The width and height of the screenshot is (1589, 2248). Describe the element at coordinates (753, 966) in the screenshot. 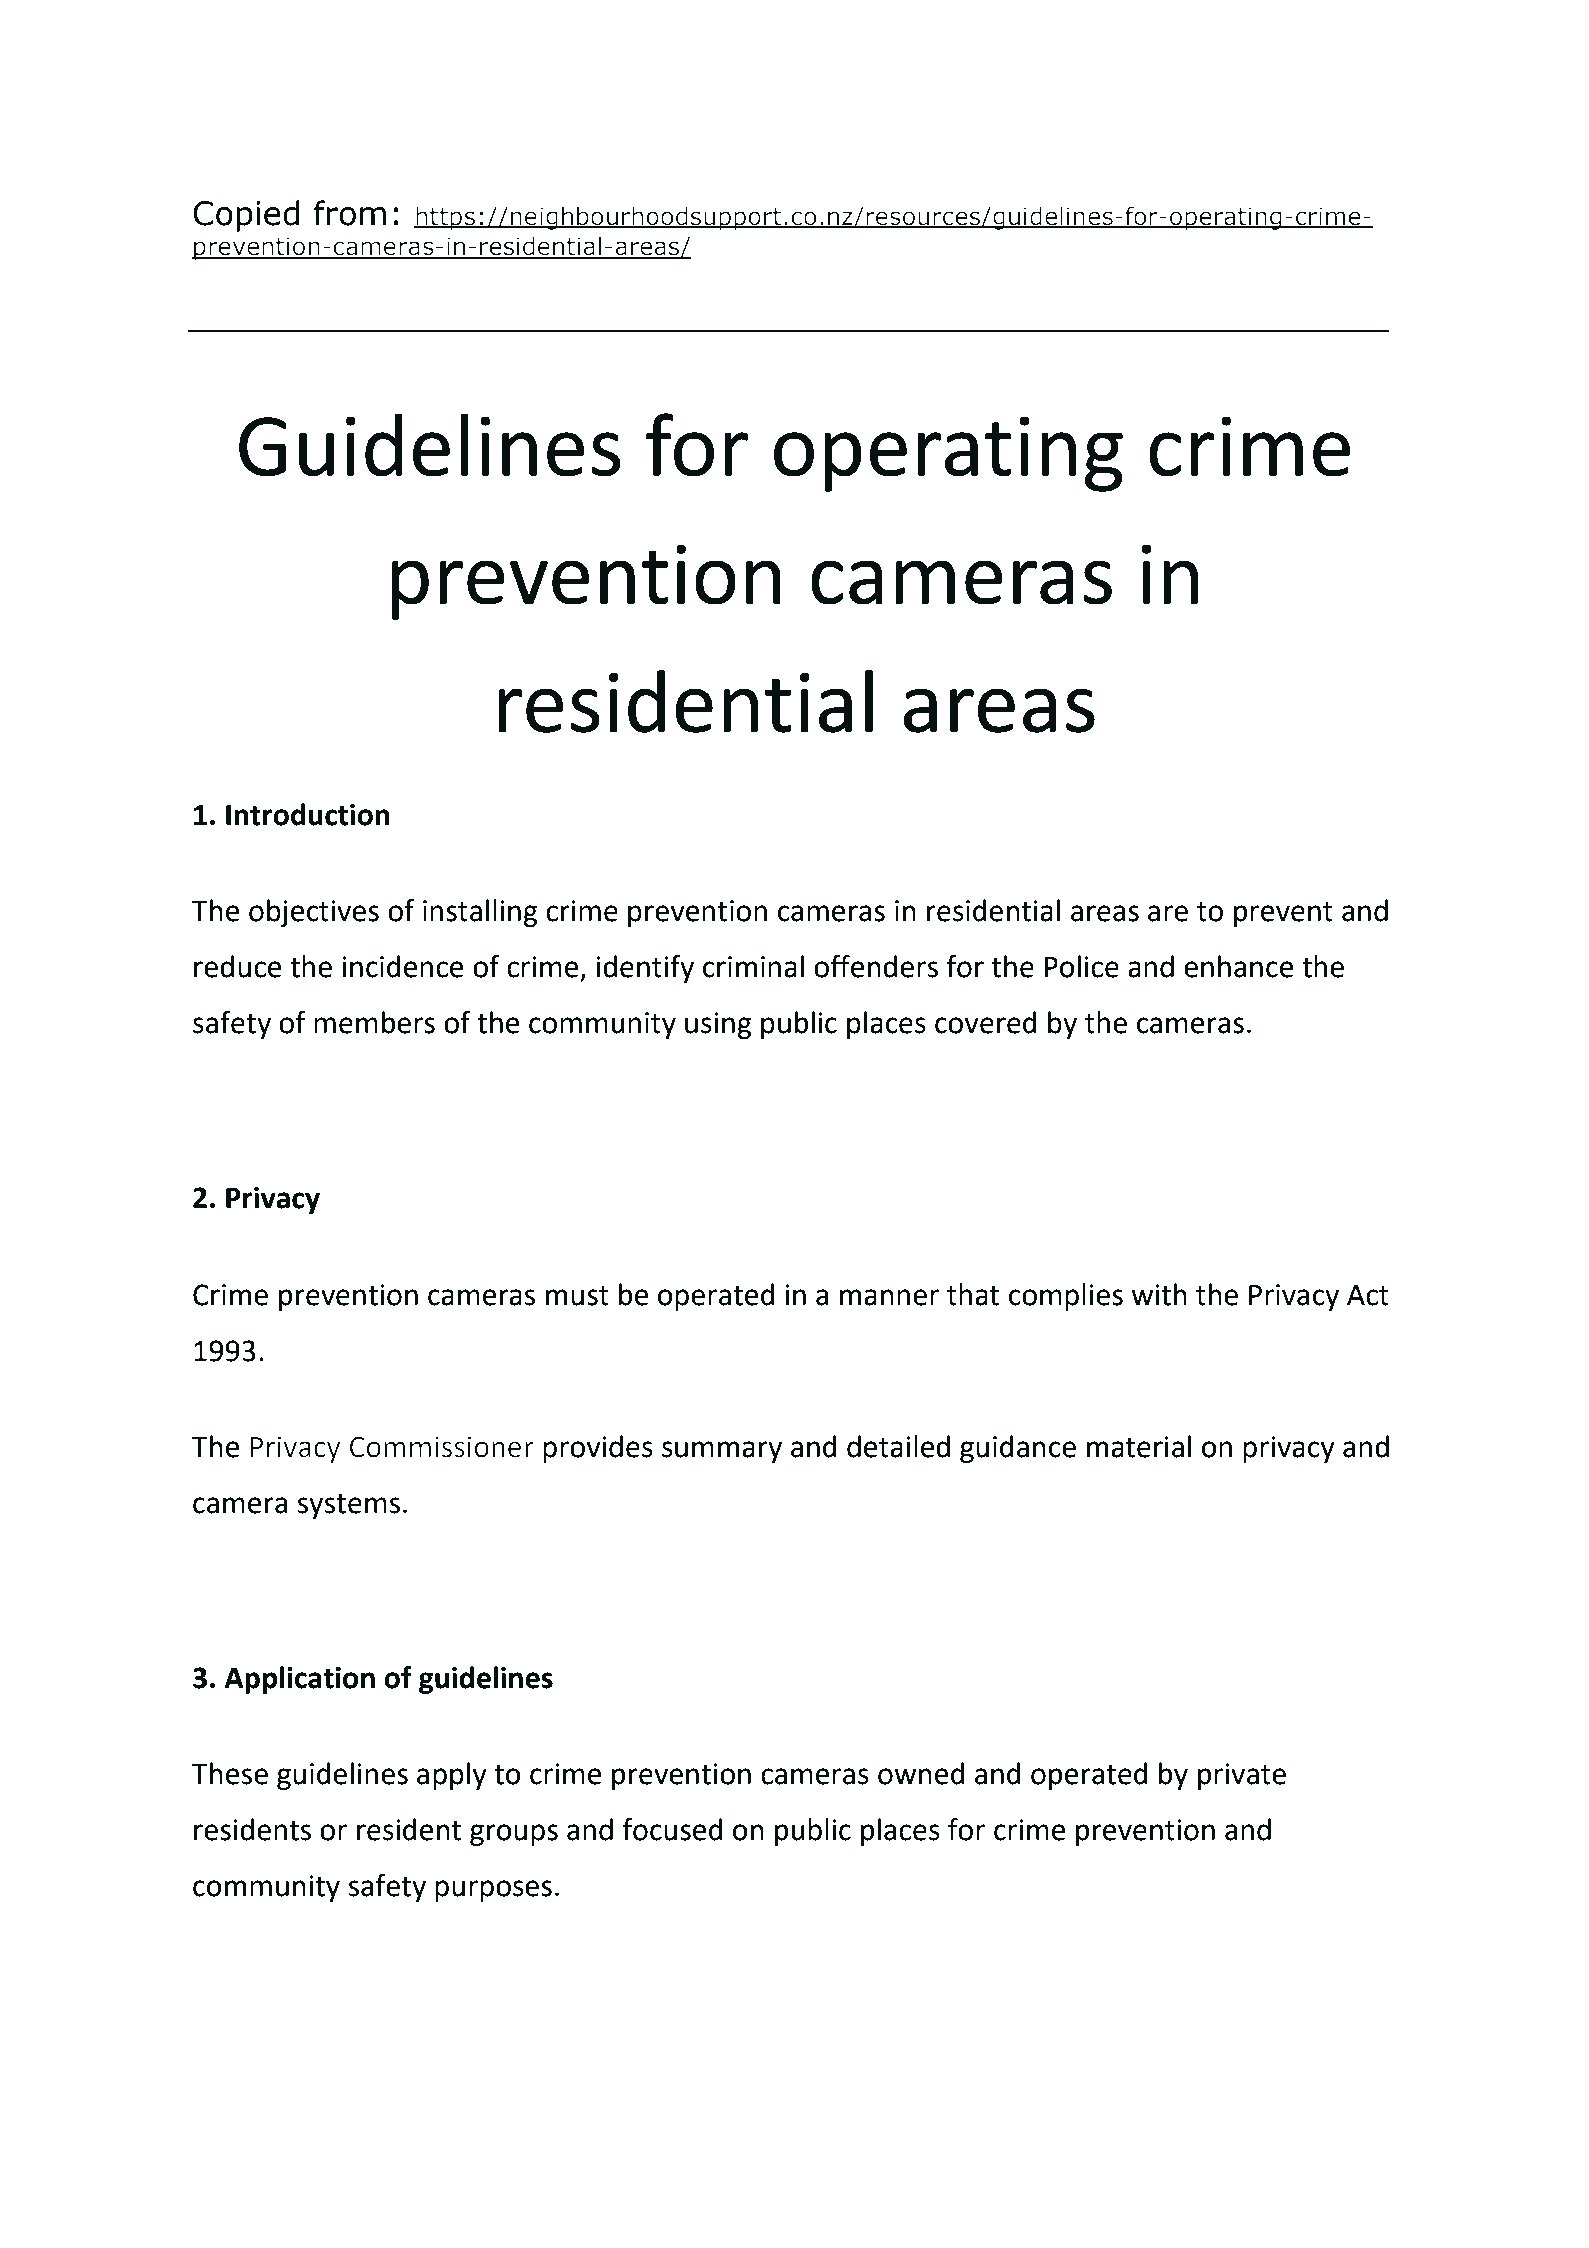

I see `criminal` at that location.
